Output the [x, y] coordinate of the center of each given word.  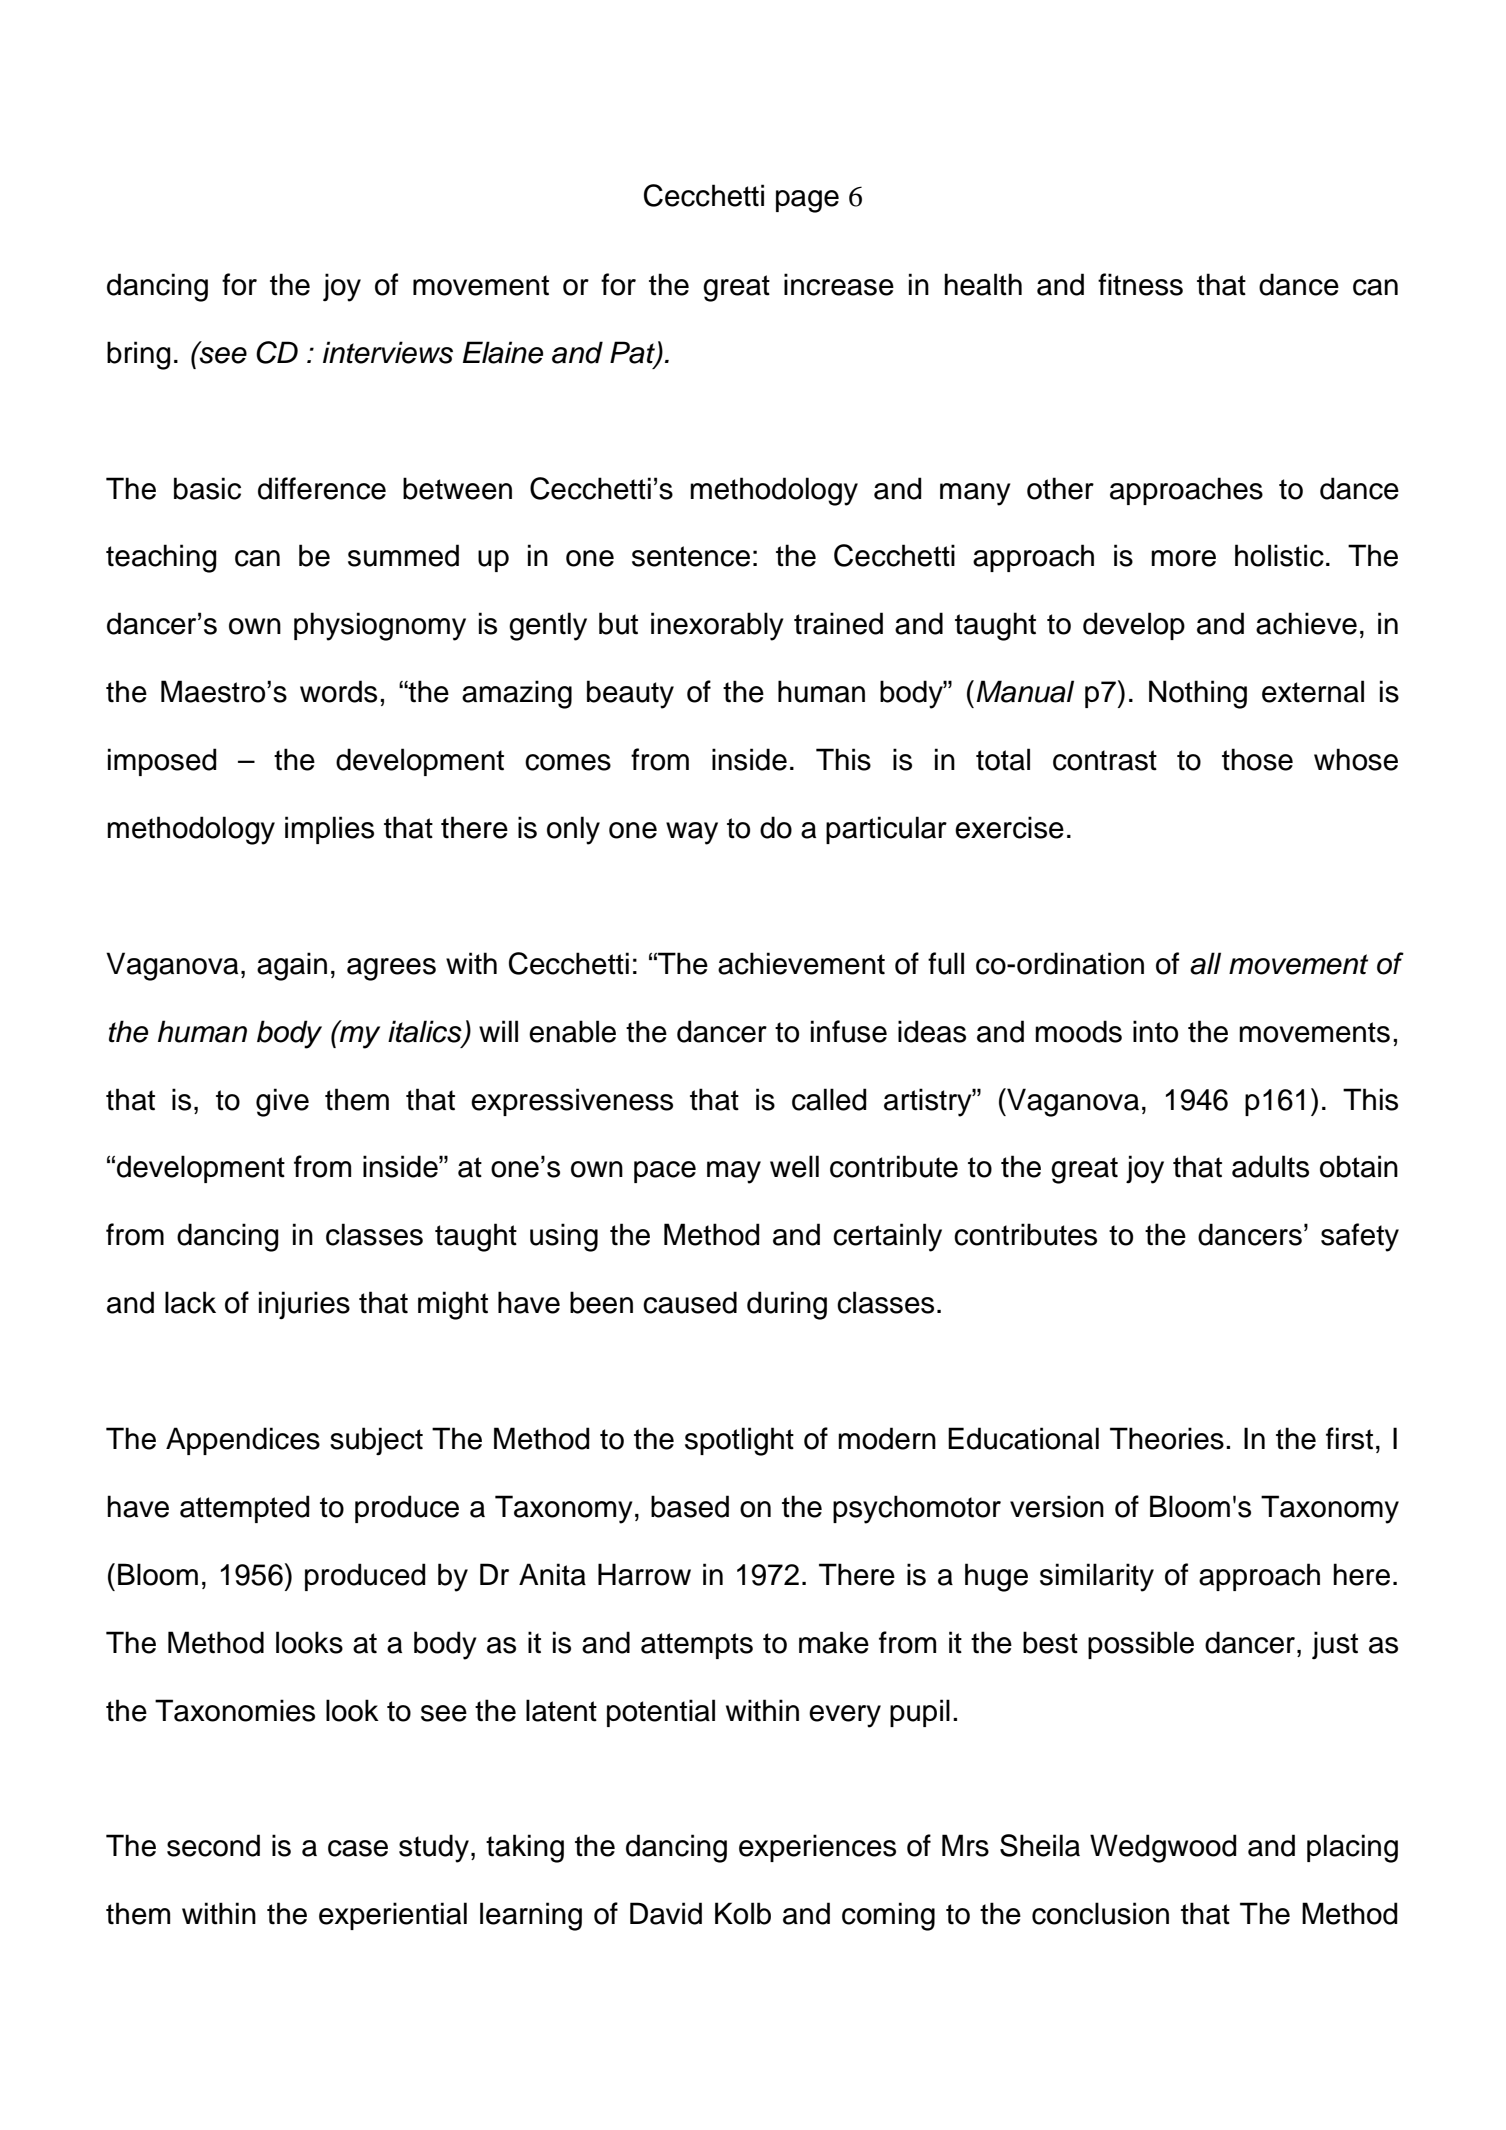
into [1155, 1031]
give [282, 1102]
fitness [1140, 284]
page [807, 201]
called [829, 1099]
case [358, 1848]
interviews [388, 352]
